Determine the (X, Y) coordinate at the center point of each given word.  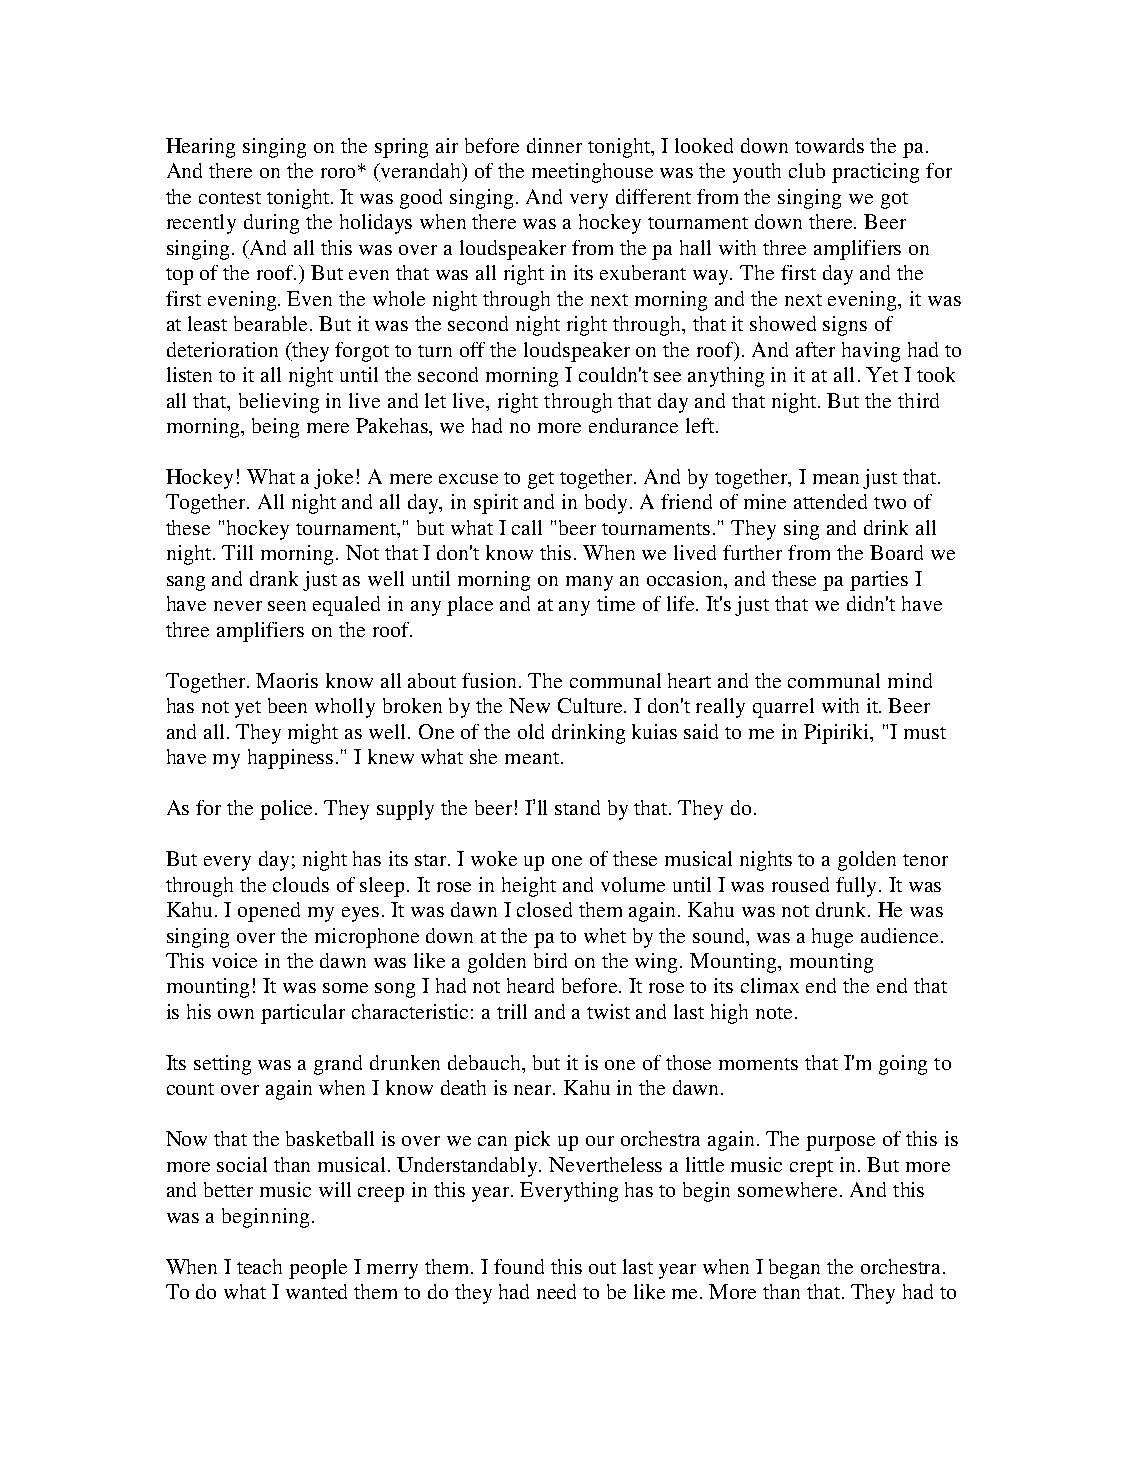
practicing (875, 173)
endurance (633, 425)
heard (530, 985)
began (794, 1269)
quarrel (783, 708)
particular (303, 1014)
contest (230, 198)
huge (832, 938)
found (519, 1266)
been (287, 705)
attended (830, 501)
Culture (591, 705)
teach (259, 1266)
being (275, 428)
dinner (554, 145)
